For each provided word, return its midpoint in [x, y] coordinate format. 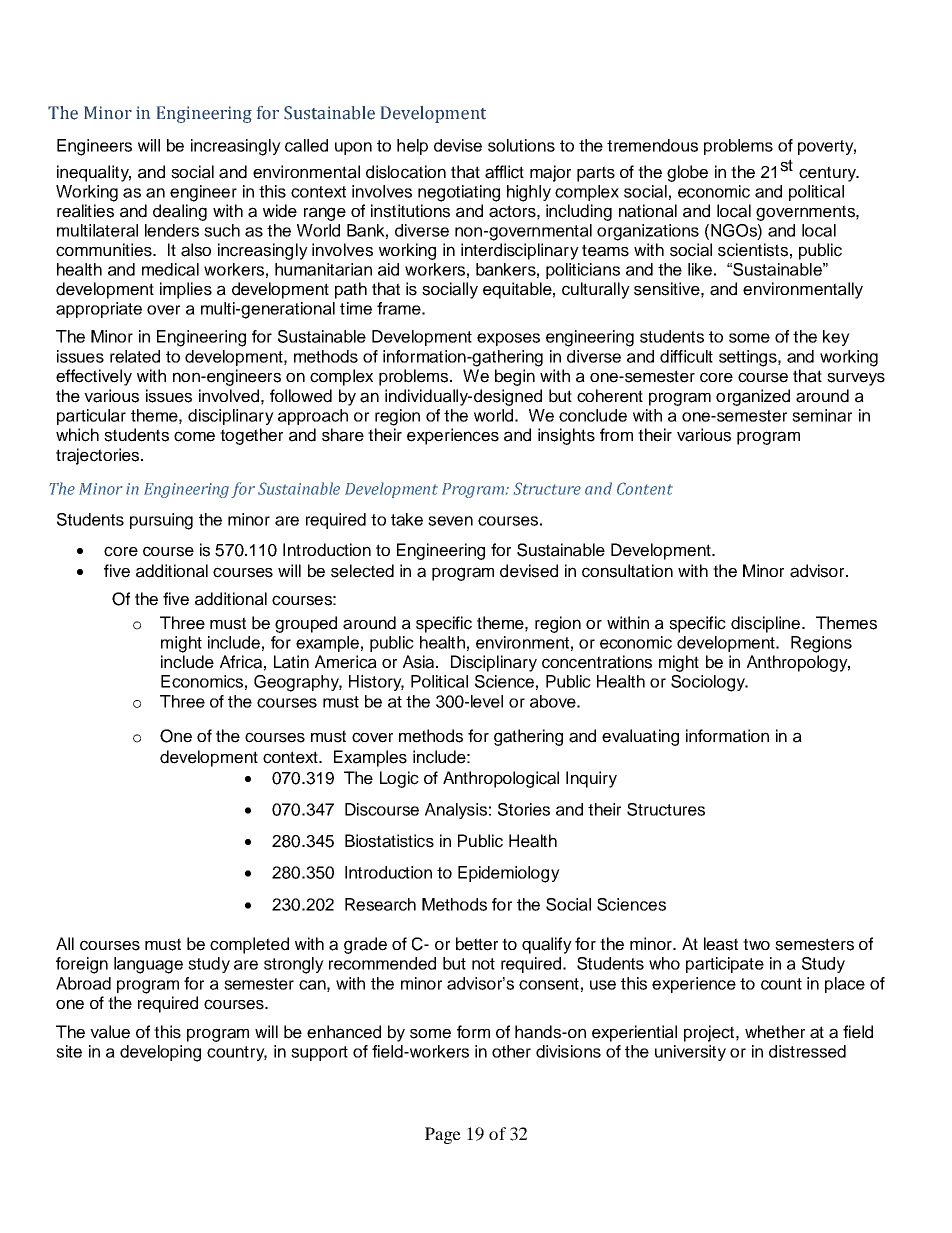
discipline [767, 624]
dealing [180, 212]
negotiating [459, 193]
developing [160, 1053]
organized [753, 397]
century [829, 174]
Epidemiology [509, 874]
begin [515, 377]
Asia [420, 662]
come [194, 436]
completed [249, 945]
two [756, 944]
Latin [291, 662]
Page [443, 1135]
